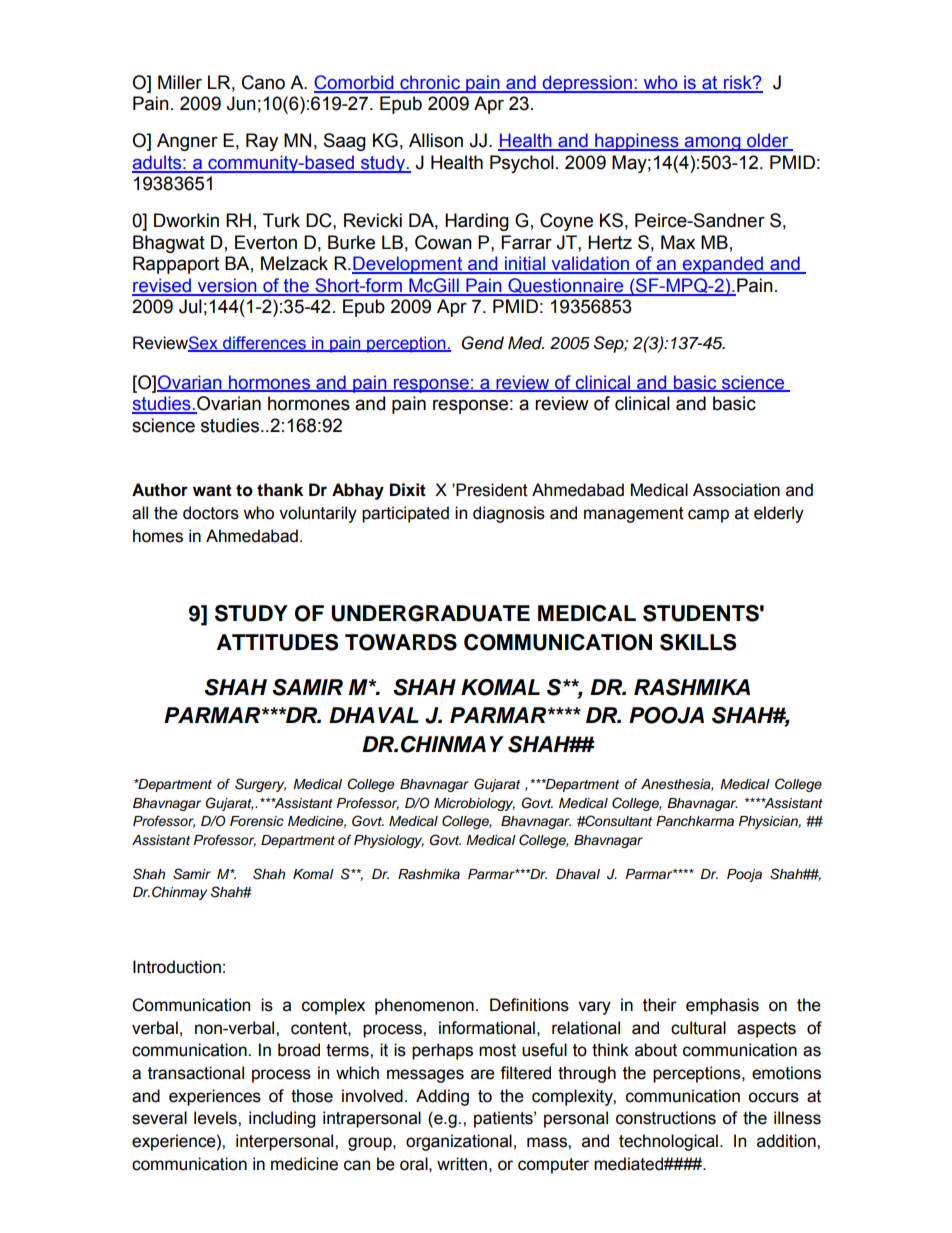  Describe the element at coordinates (474, 804) in the image. I see `Microbiology` at that location.
